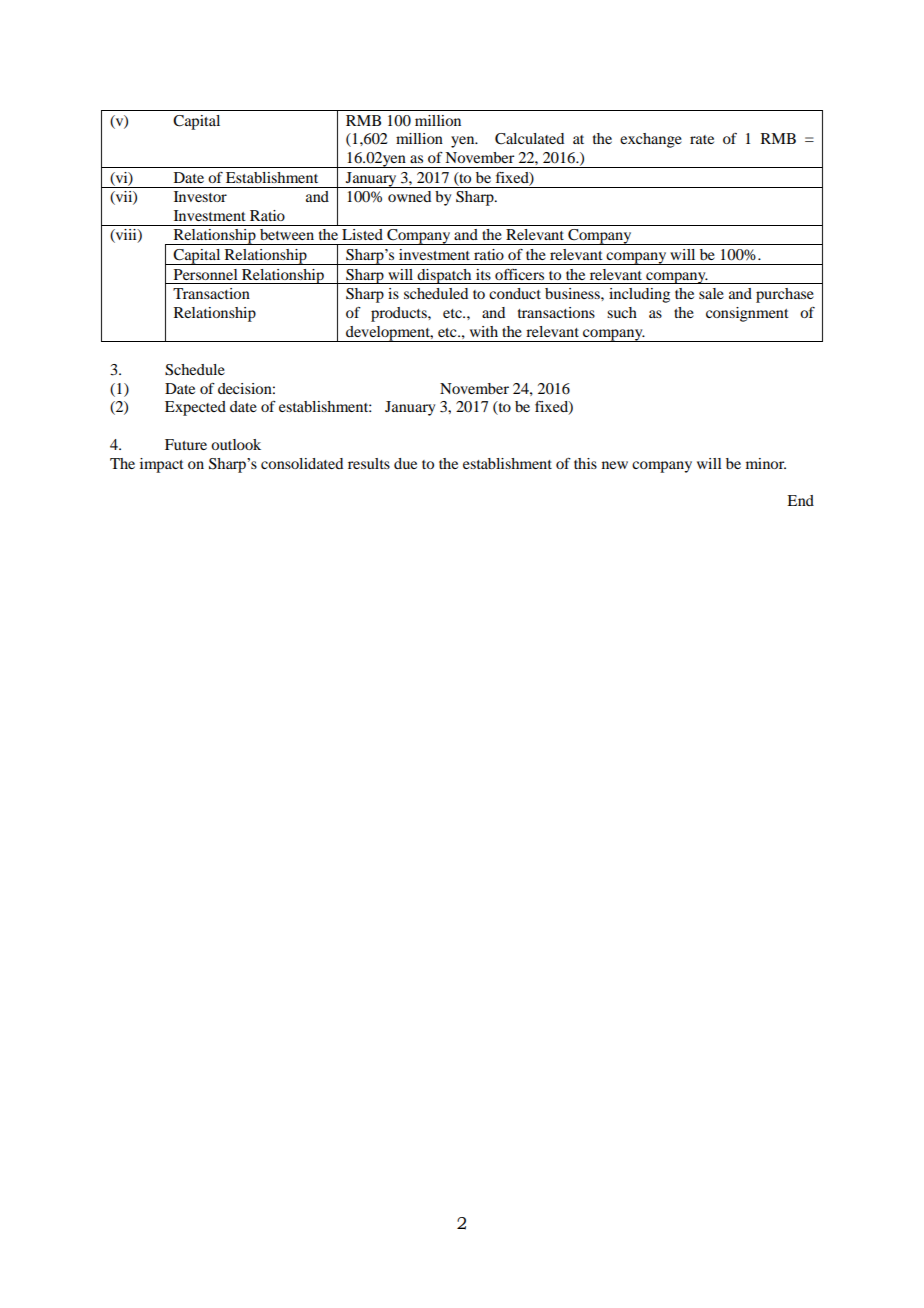  What do you see at coordinates (405, 463) in the page?
I see `due` at bounding box center [405, 463].
